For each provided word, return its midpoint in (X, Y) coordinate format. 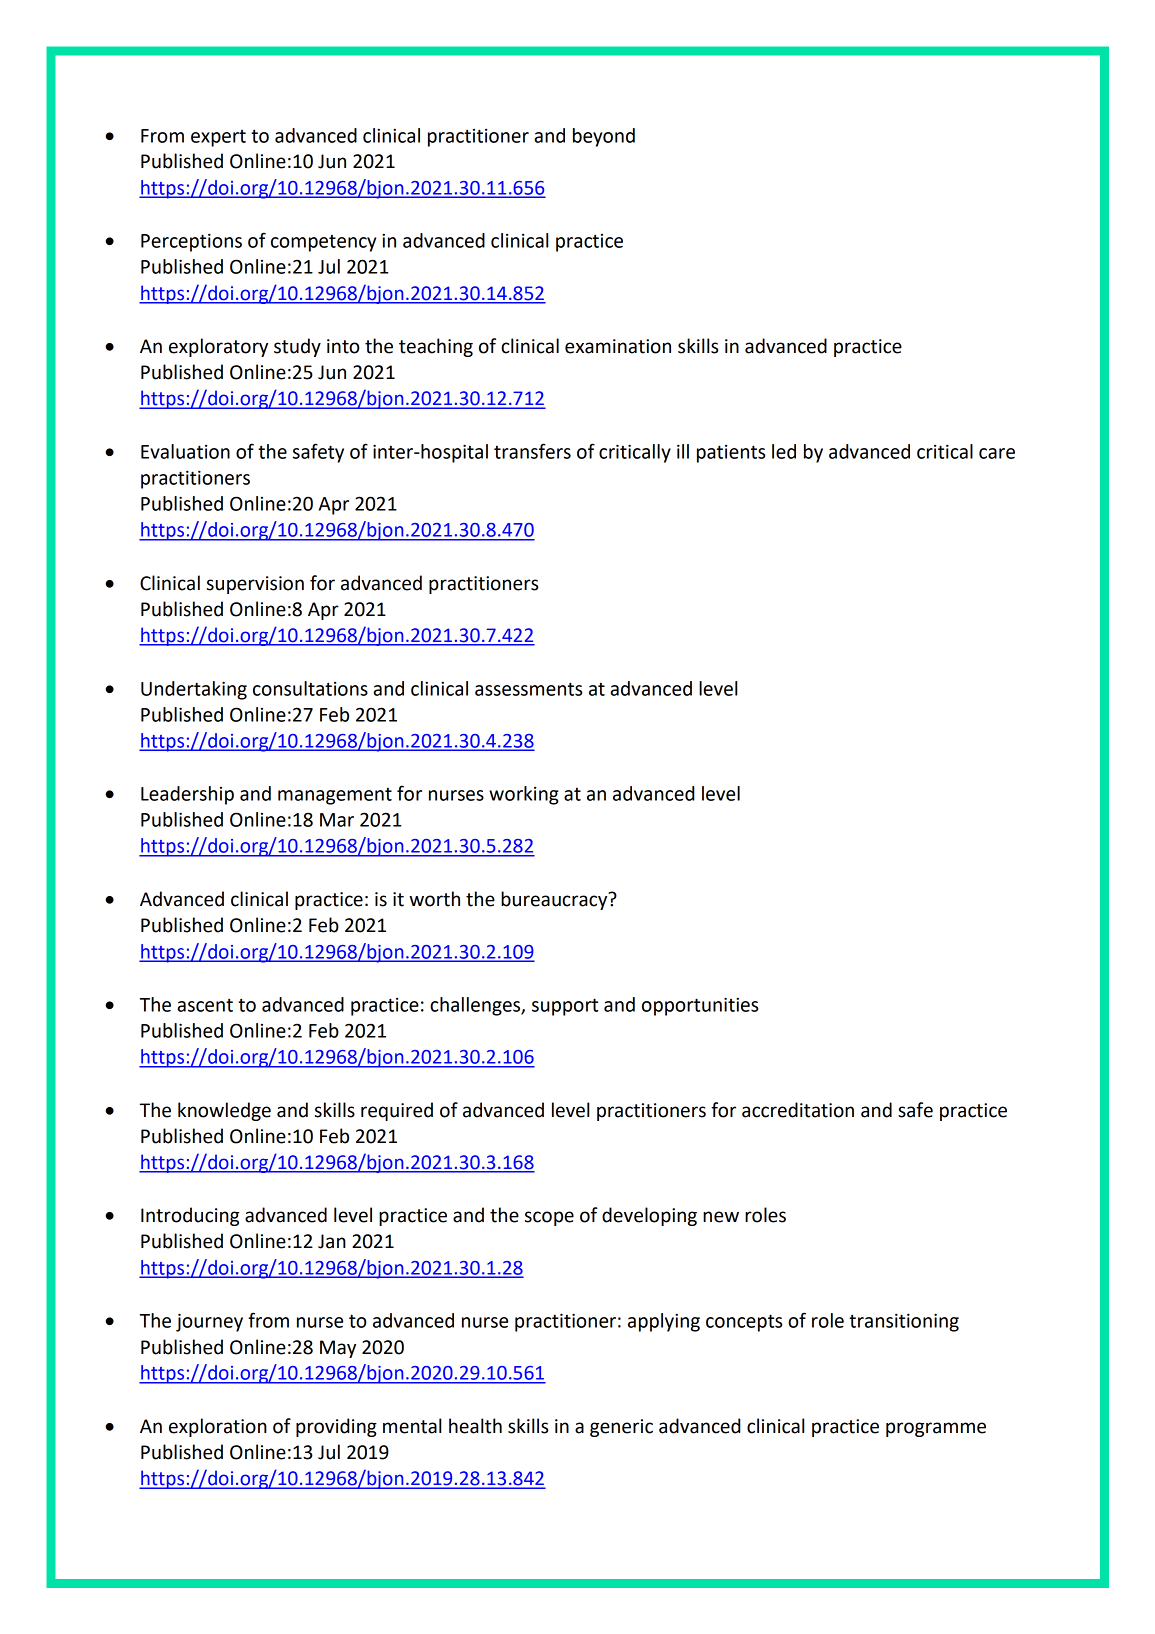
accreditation (798, 1110)
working (524, 795)
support (565, 1007)
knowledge (224, 1111)
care (997, 453)
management (335, 796)
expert (218, 138)
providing (336, 1427)
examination (618, 346)
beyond (604, 137)
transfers (532, 451)
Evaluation (185, 451)
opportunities (700, 1006)
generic (621, 1428)
